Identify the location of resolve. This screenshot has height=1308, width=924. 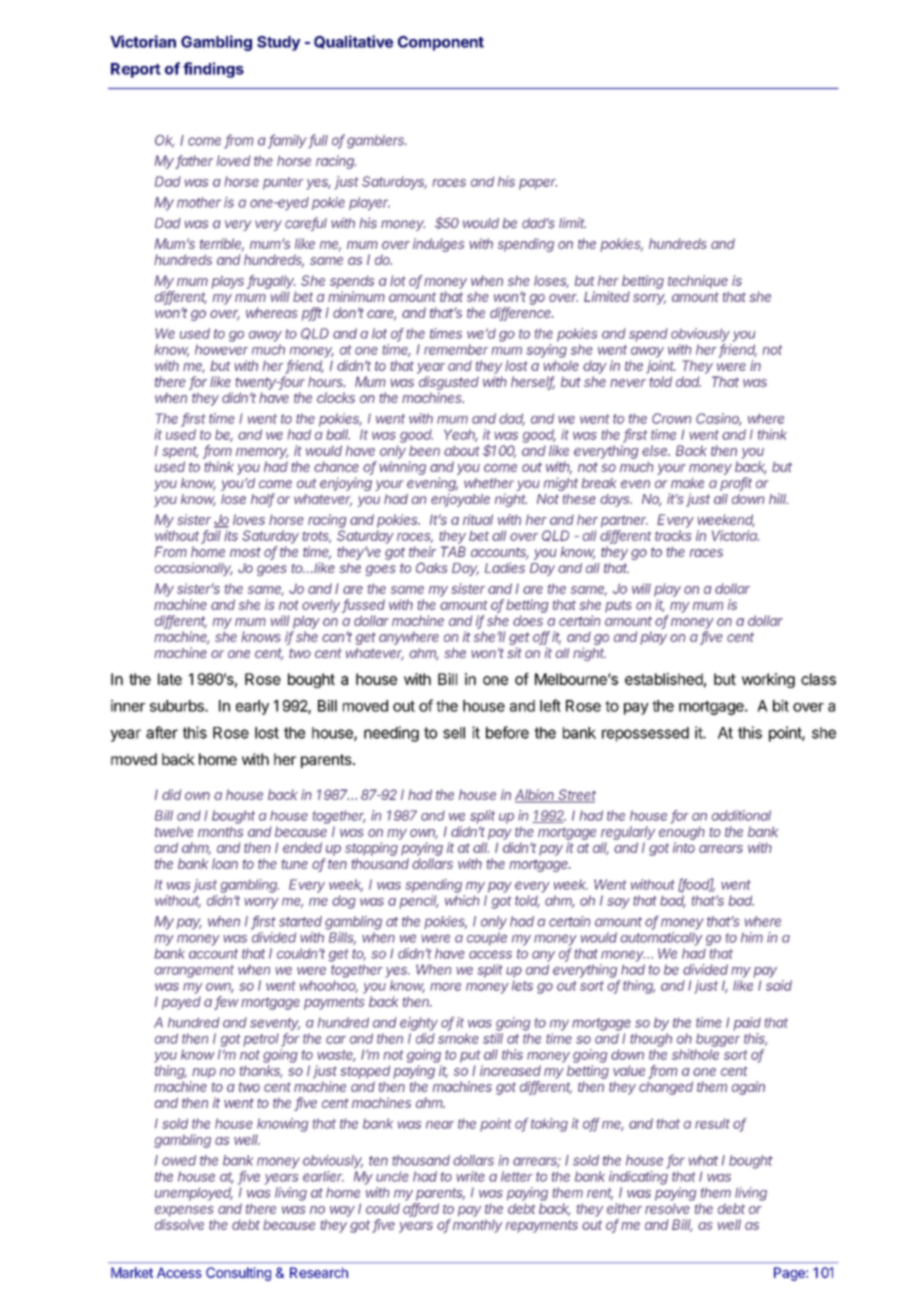
(667, 1208).
